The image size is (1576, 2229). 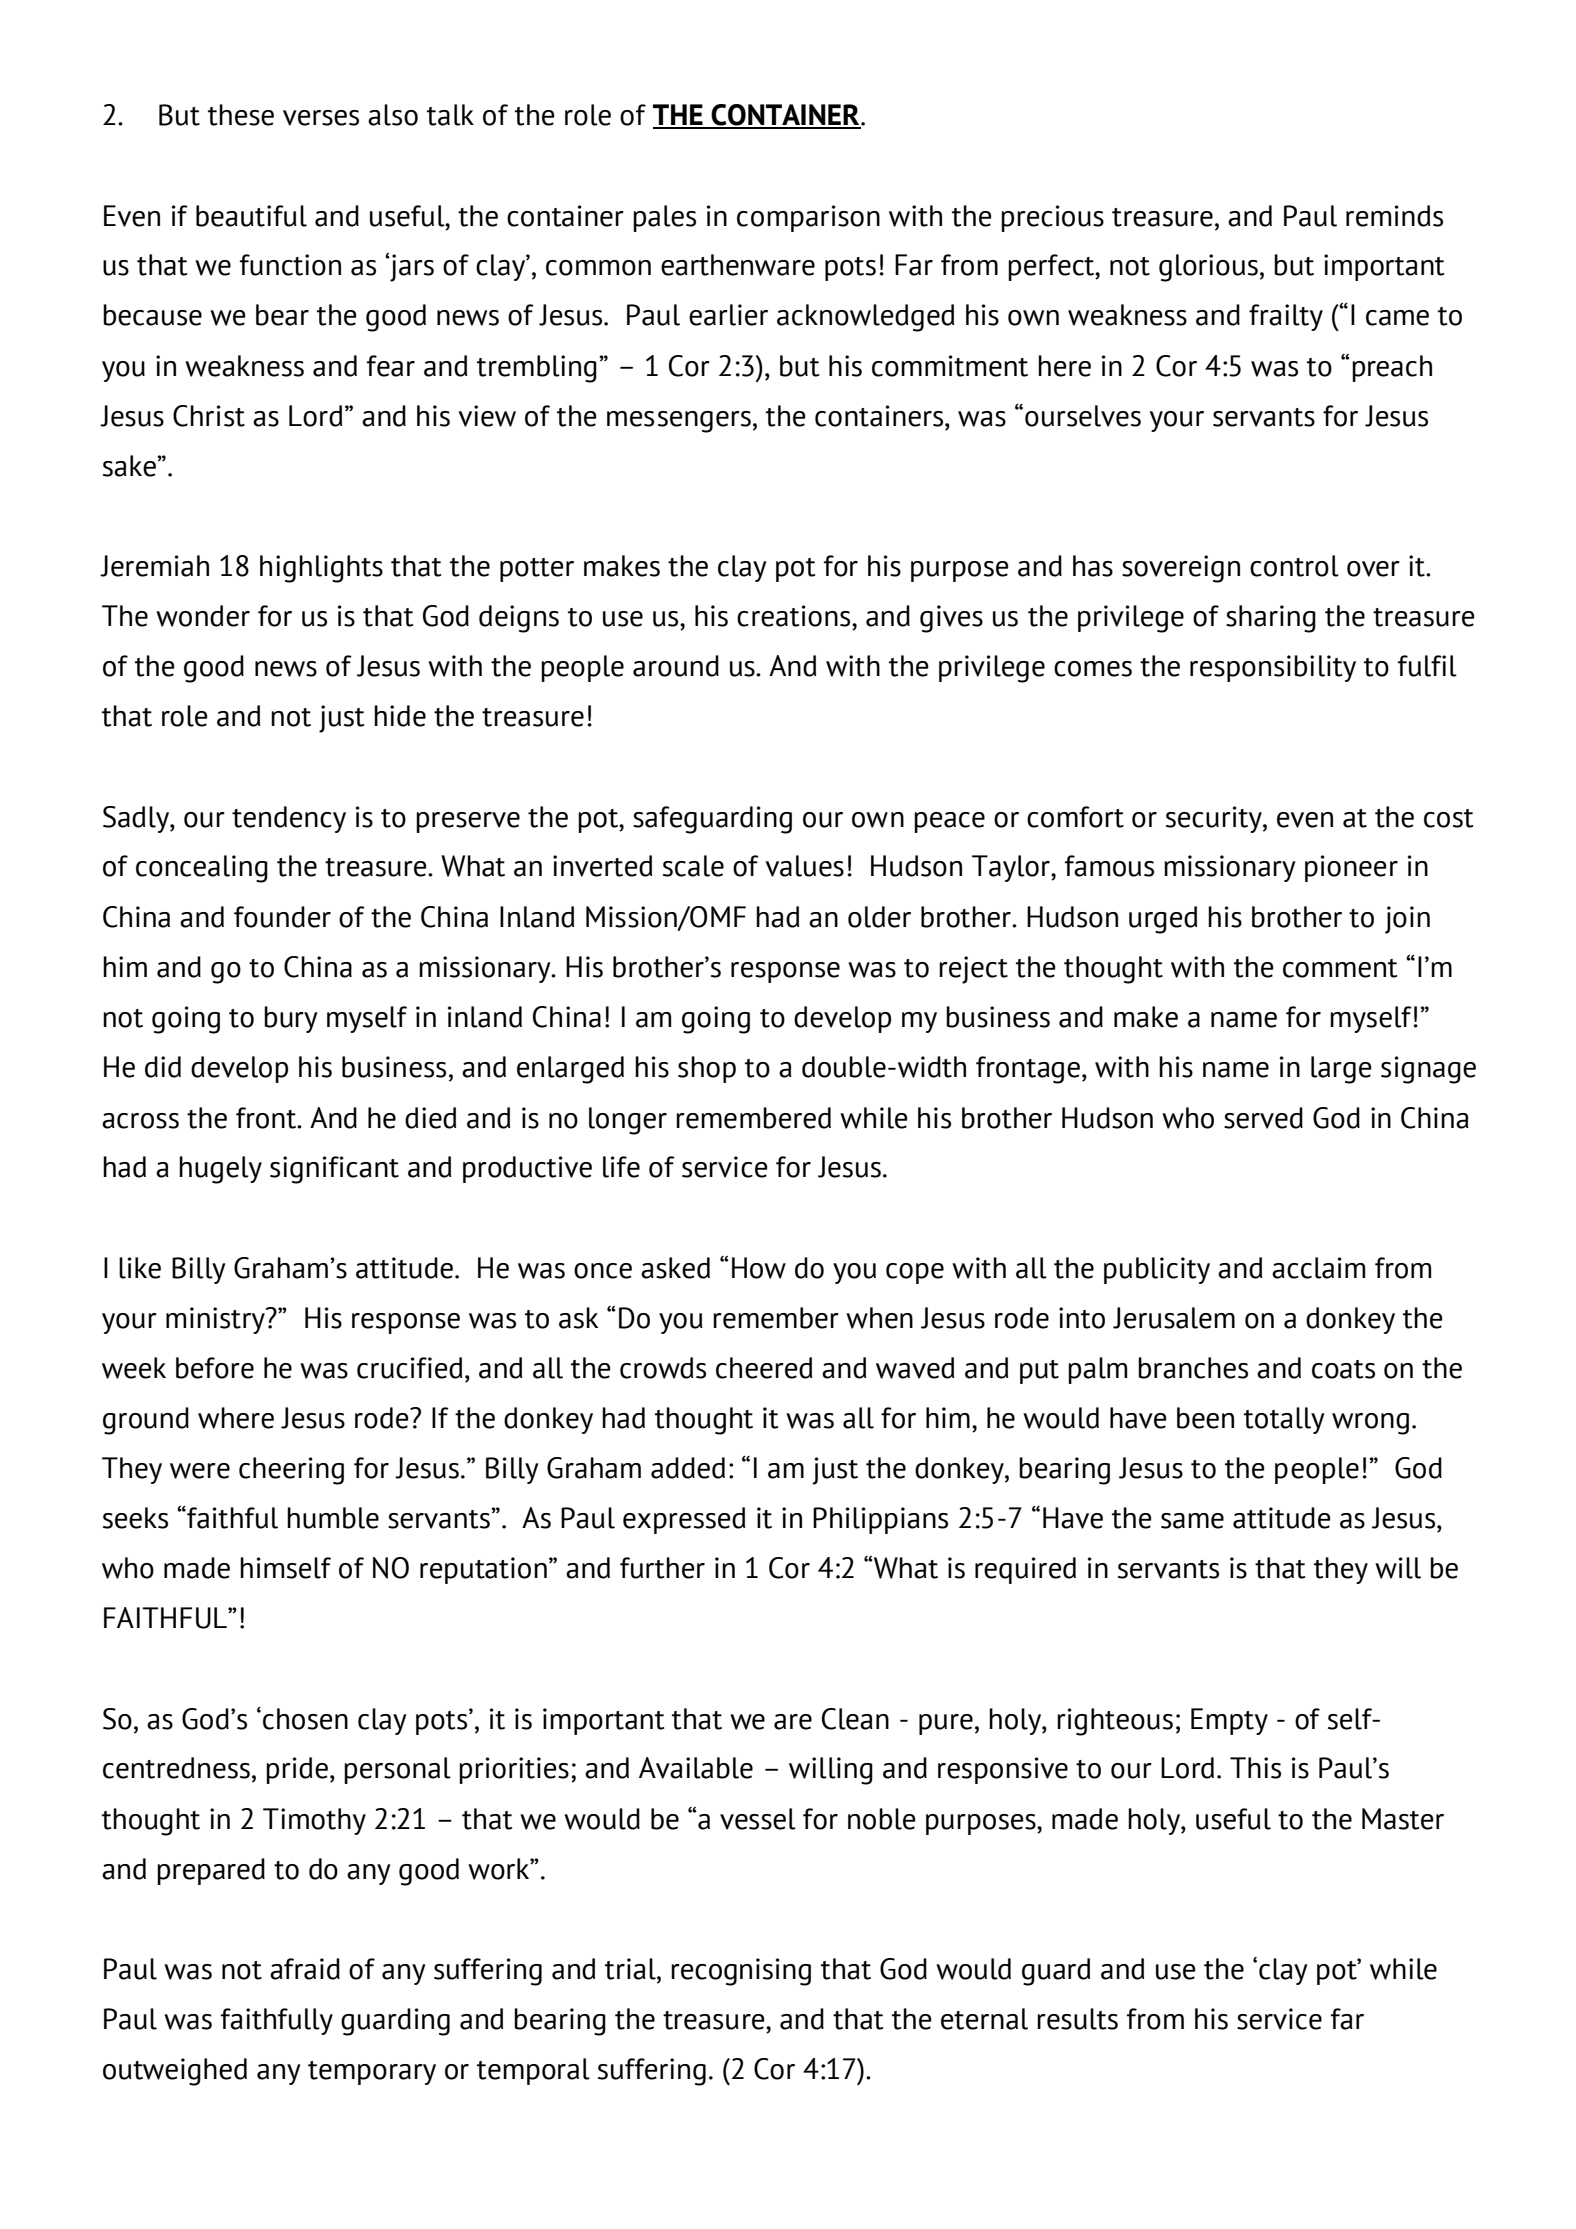 What do you see at coordinates (1351, 868) in the page?
I see `pioneer` at bounding box center [1351, 868].
